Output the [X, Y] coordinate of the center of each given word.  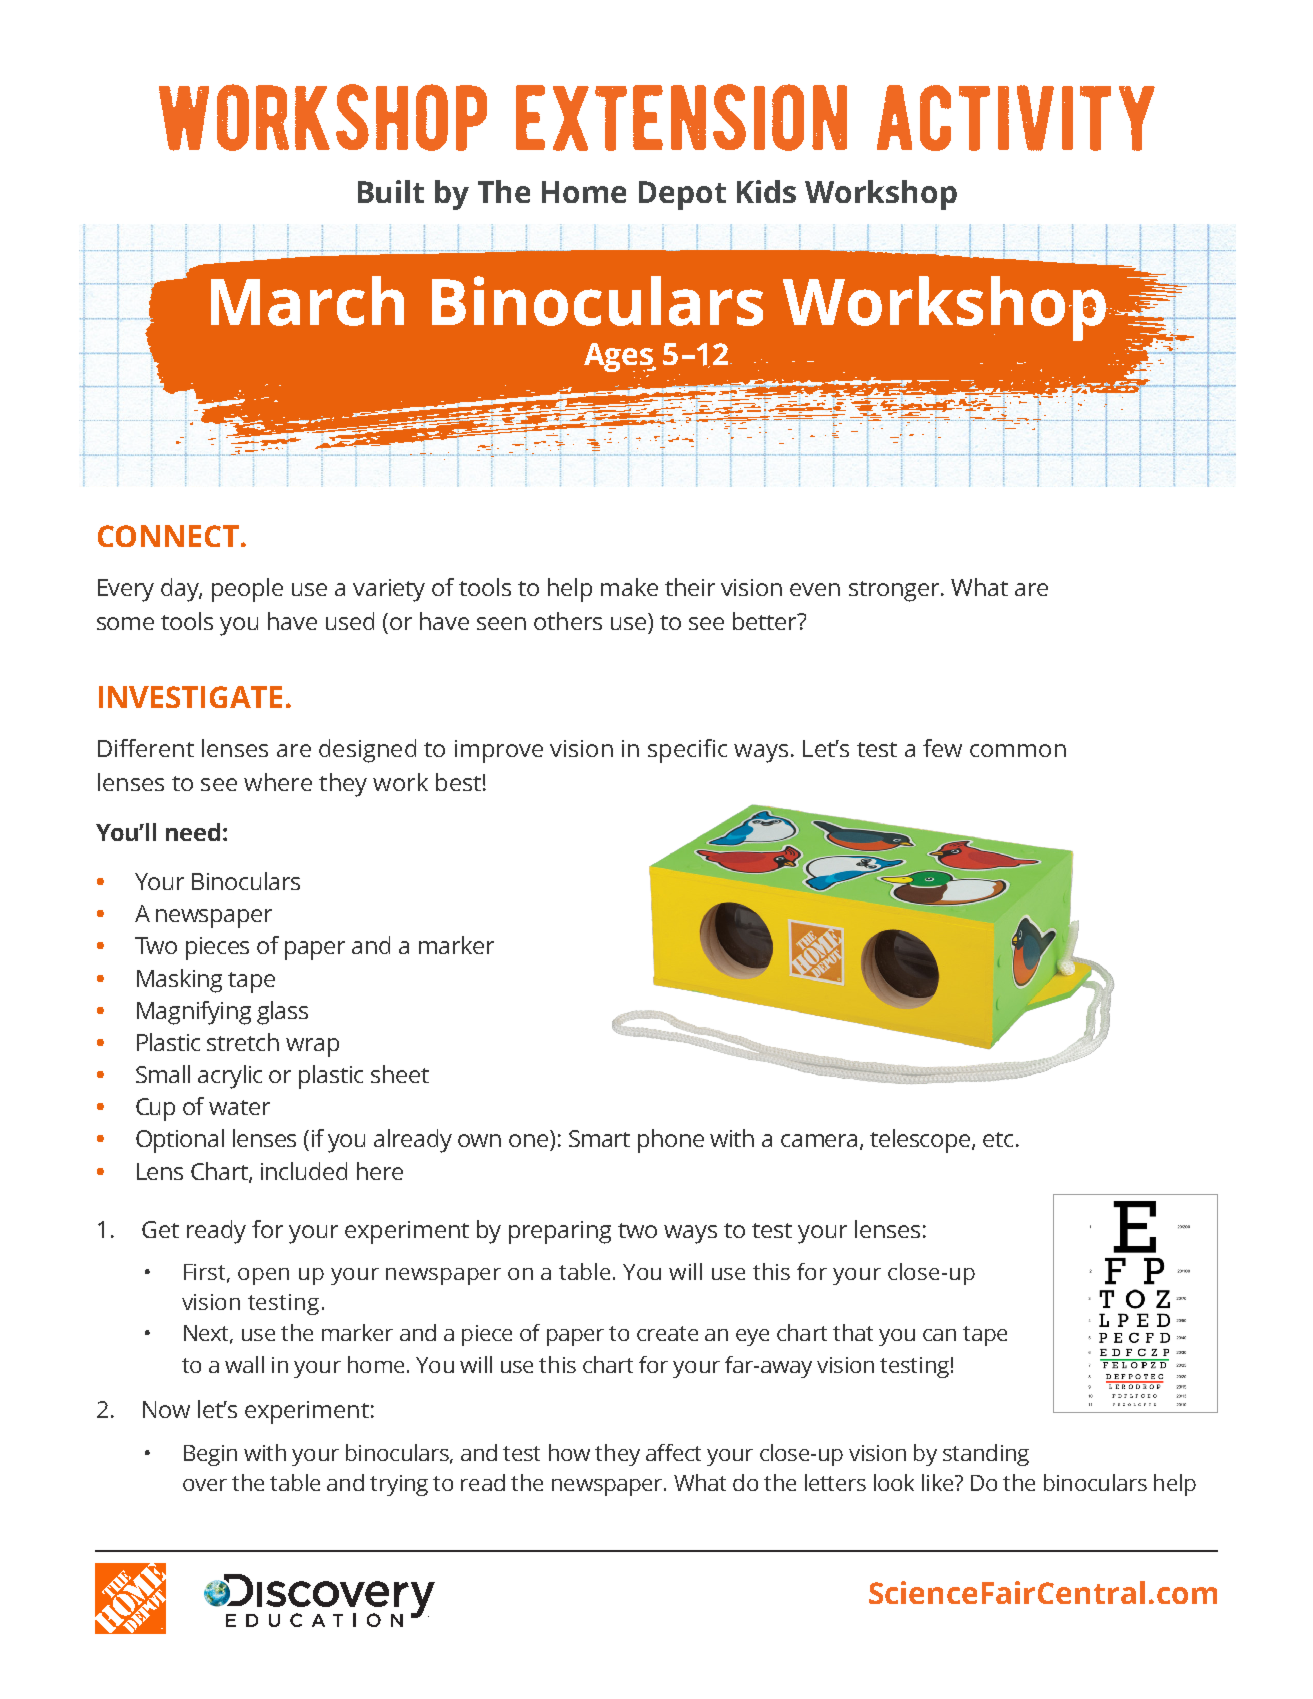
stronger [895, 591]
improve [499, 751]
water [239, 1107]
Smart [599, 1138]
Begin [210, 1455]
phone [671, 1141]
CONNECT [168, 536]
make [629, 587]
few [942, 748]
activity [1016, 118]
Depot [682, 195]
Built [391, 191]
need [193, 832]
